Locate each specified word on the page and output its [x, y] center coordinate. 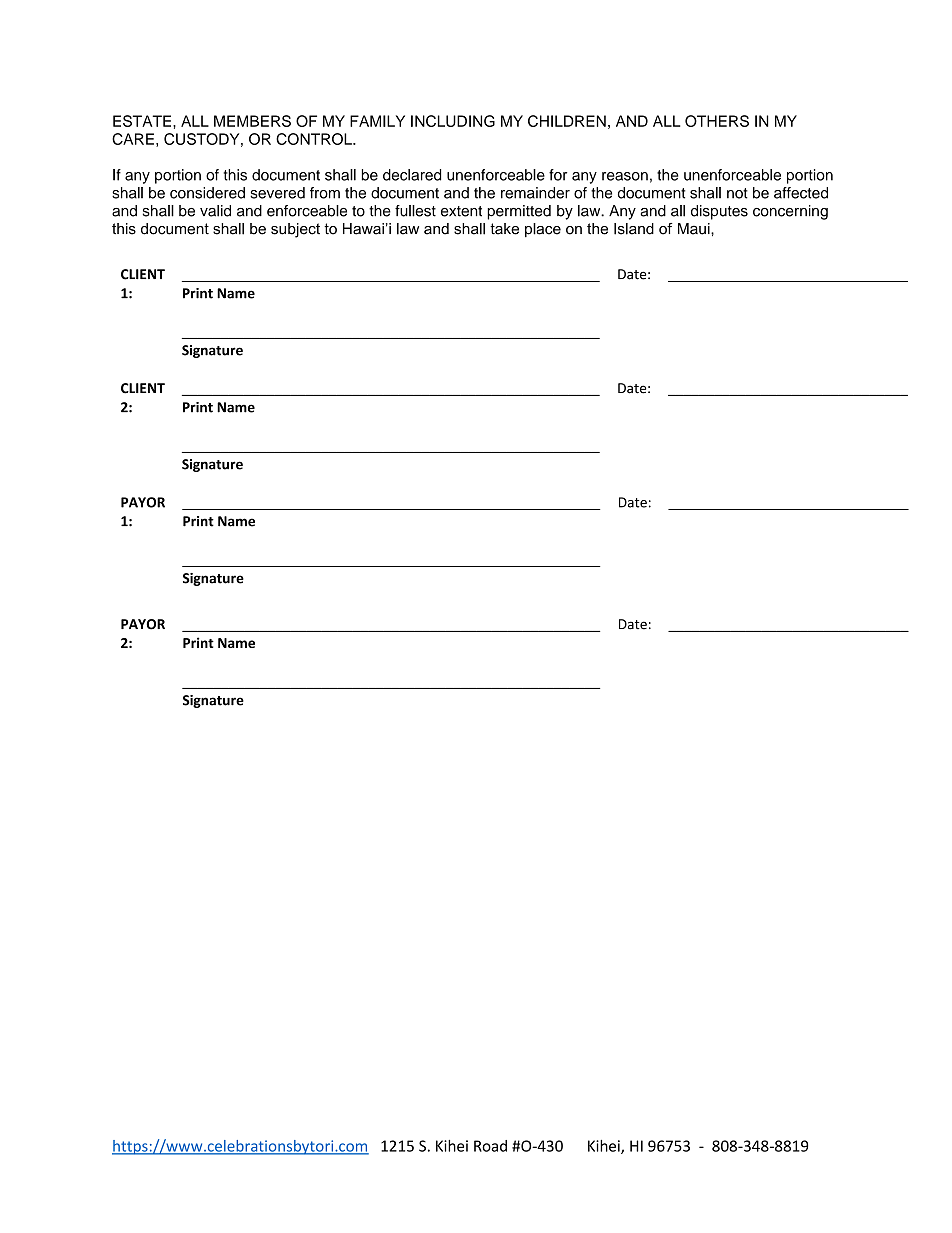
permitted [519, 212]
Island [634, 229]
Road [490, 1146]
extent [461, 211]
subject [295, 230]
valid [215, 211]
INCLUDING [453, 121]
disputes [719, 212]
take [504, 229]
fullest [415, 211]
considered [207, 193]
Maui [695, 229]
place [543, 230]
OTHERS [717, 121]
